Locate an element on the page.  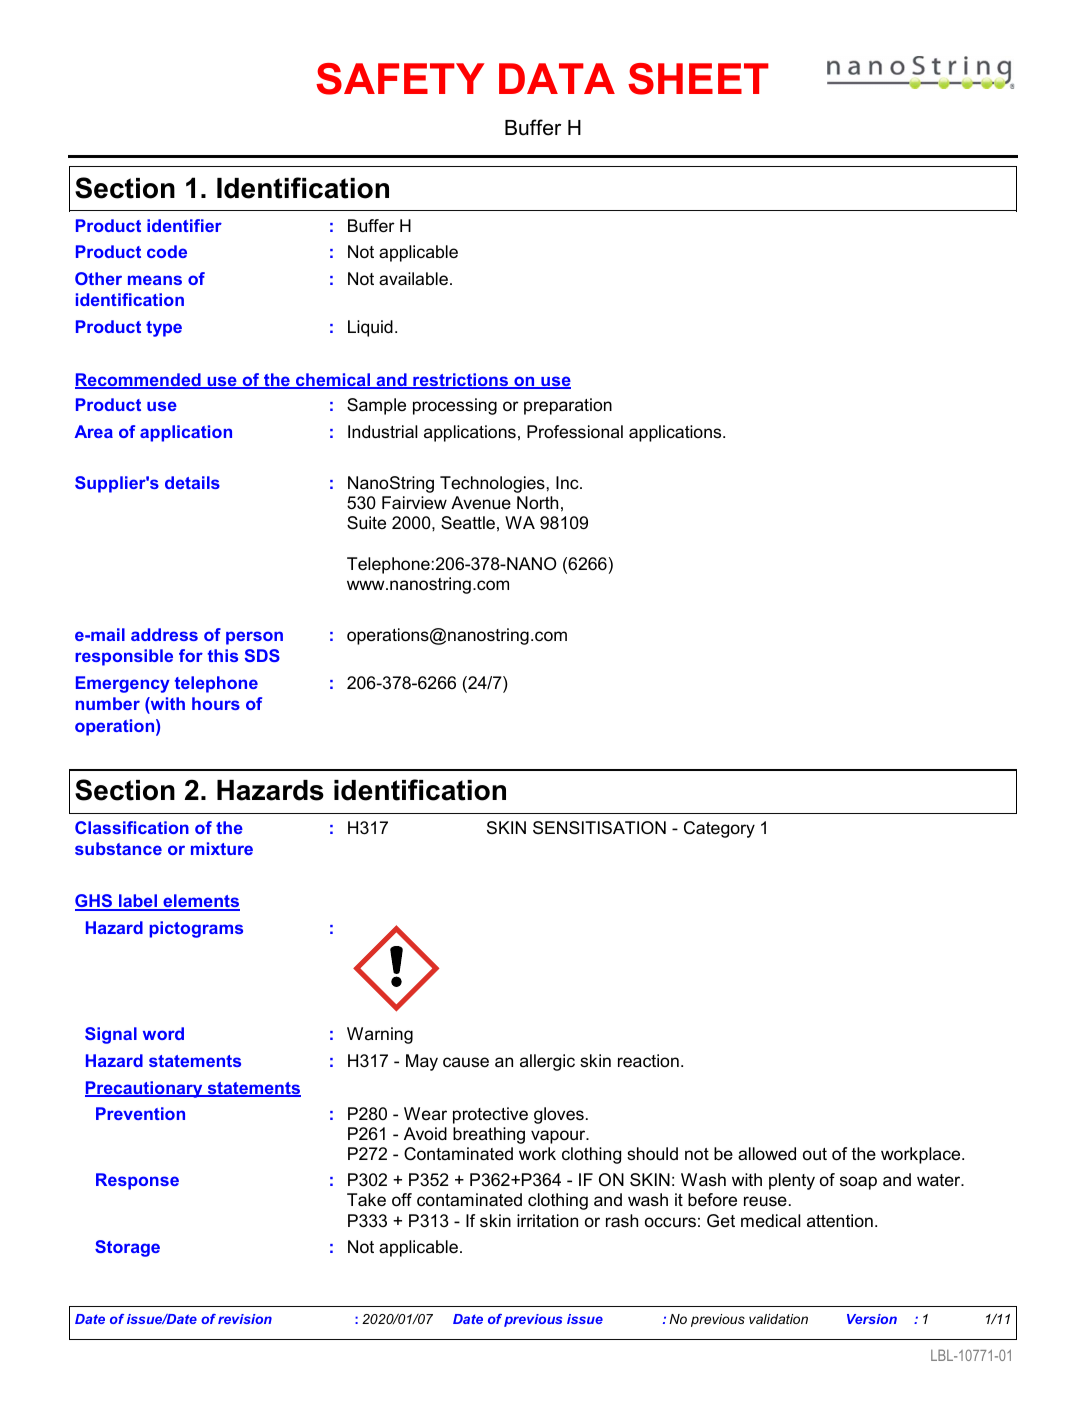
details is located at coordinates (192, 482).
